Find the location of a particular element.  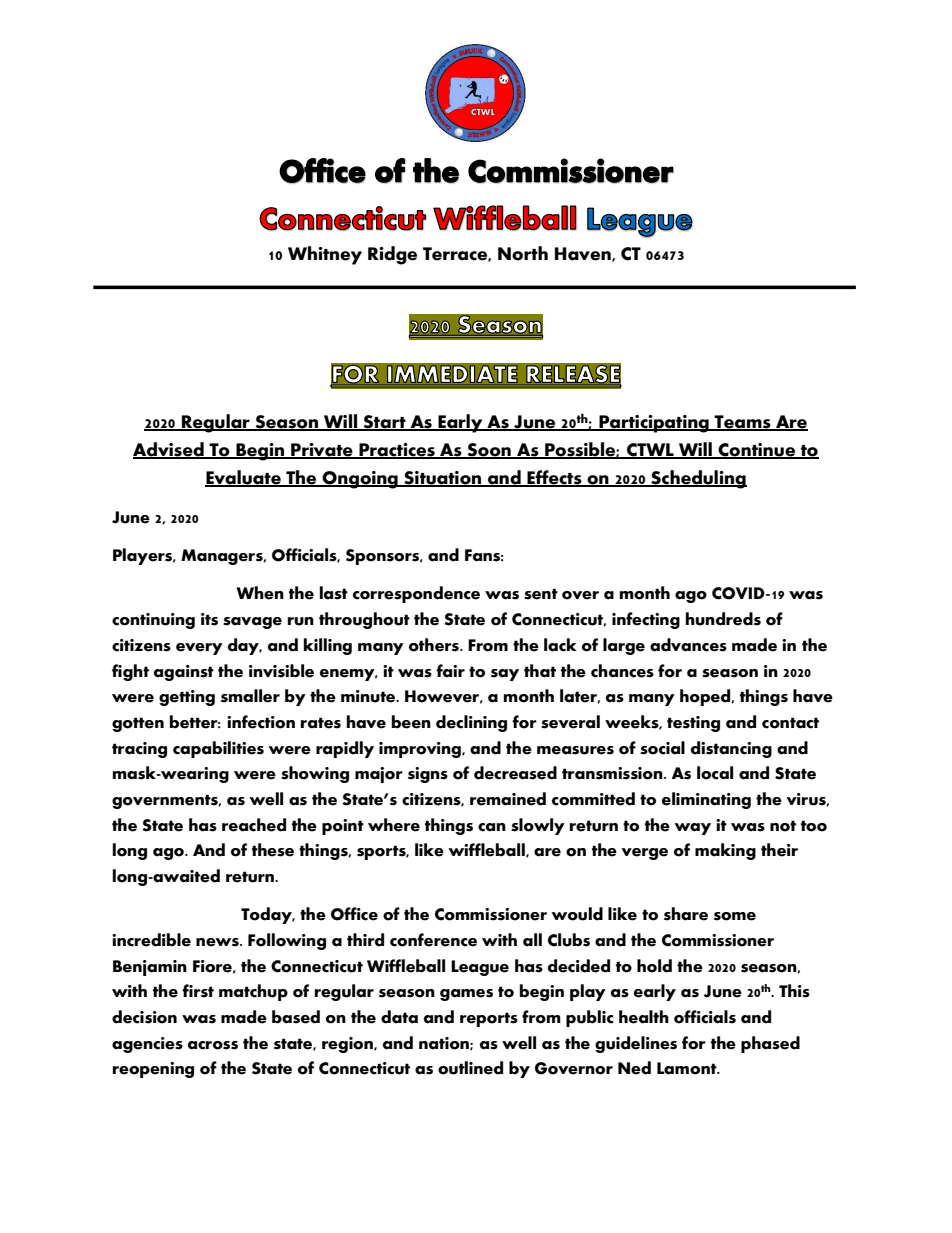

Teams is located at coordinates (743, 422).
